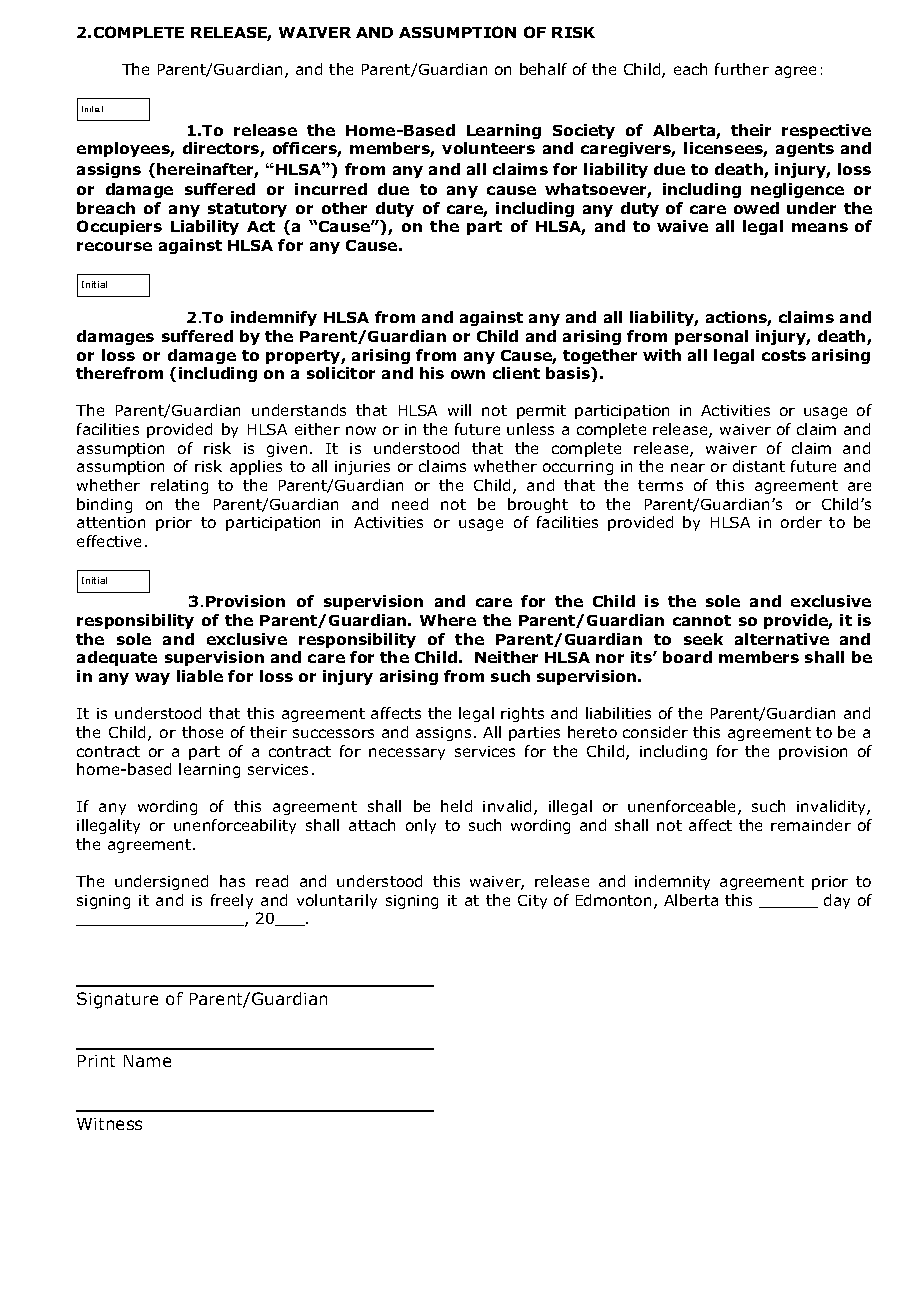 The width and height of the screenshot is (924, 1308). Describe the element at coordinates (468, 374) in the screenshot. I see `own` at that location.
